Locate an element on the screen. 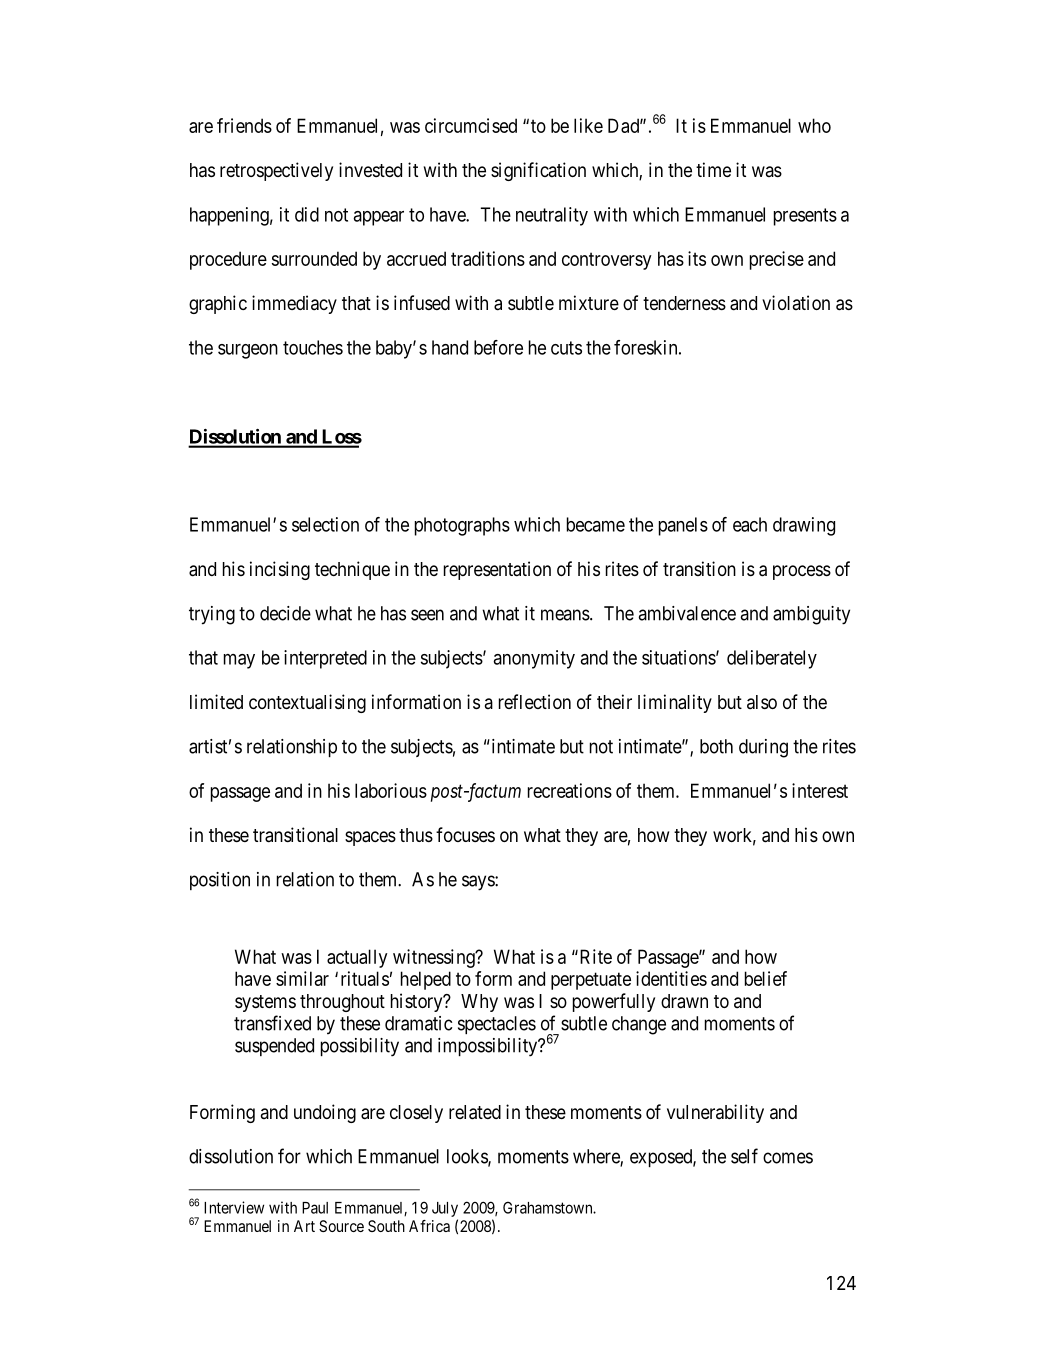 Image resolution: width=1045 pixels, height=1353 pixels. signification is located at coordinates (538, 171).
